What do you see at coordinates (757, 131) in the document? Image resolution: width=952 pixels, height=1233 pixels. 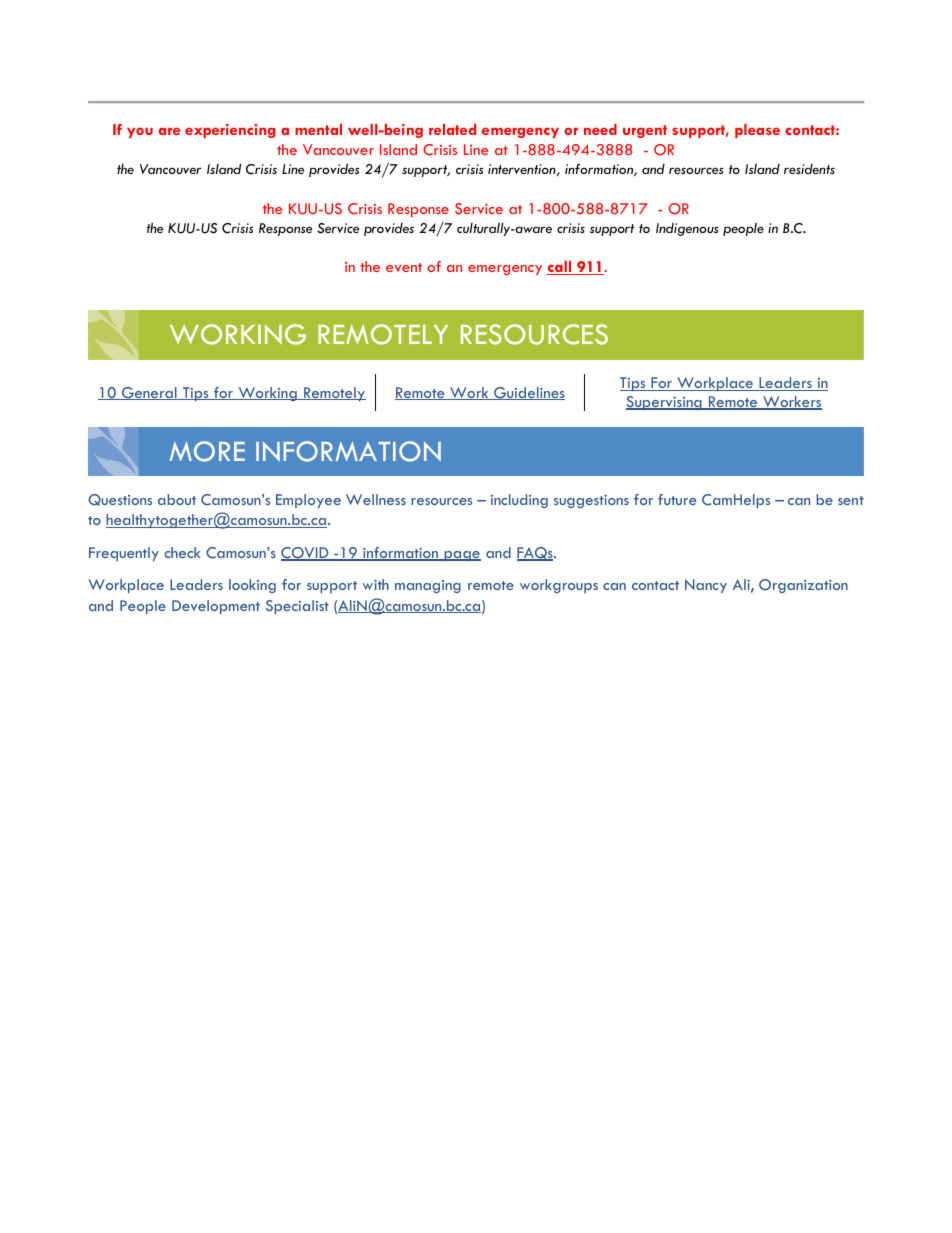 I see `please` at bounding box center [757, 131].
